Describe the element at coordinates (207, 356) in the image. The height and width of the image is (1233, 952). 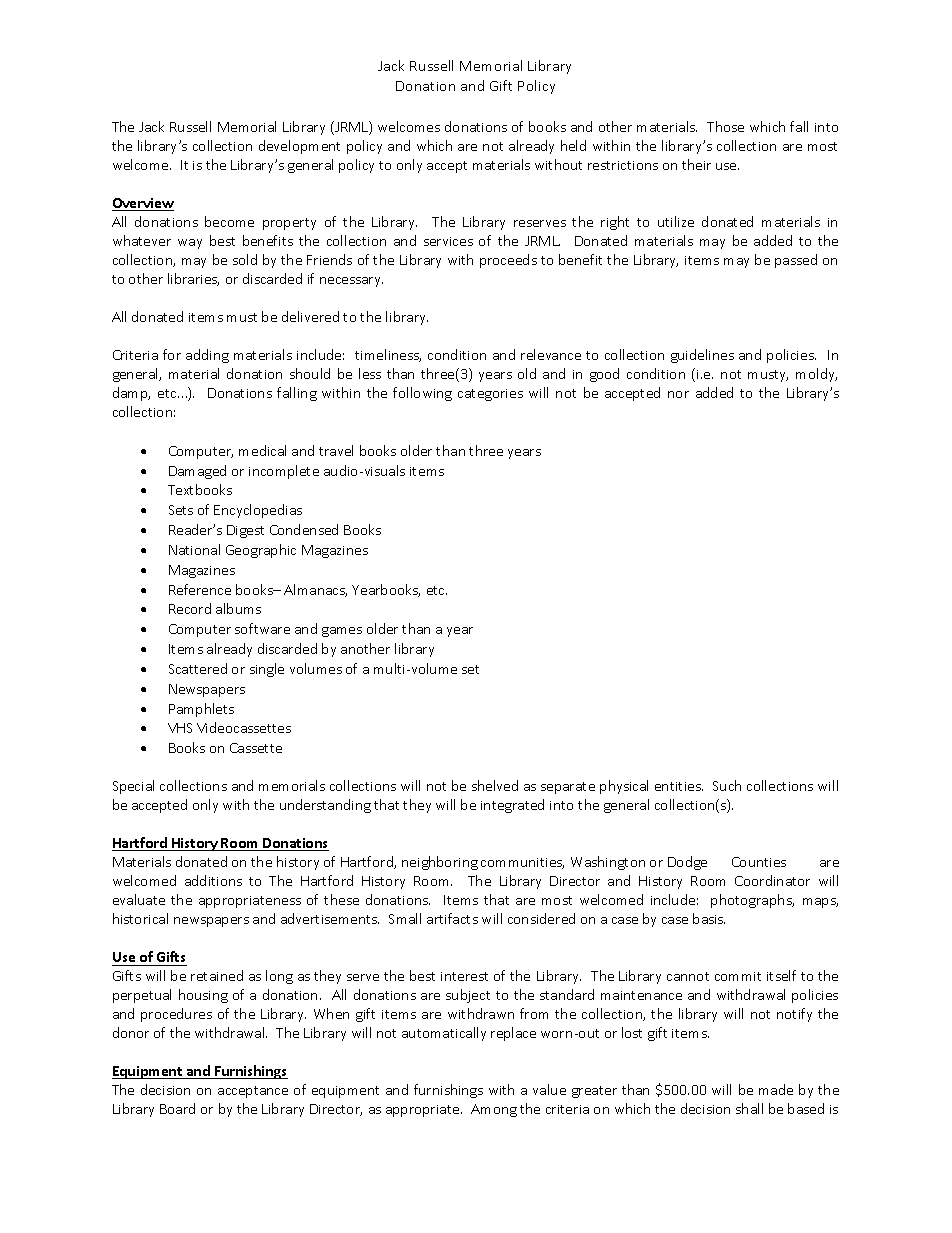
I see `adding` at that location.
